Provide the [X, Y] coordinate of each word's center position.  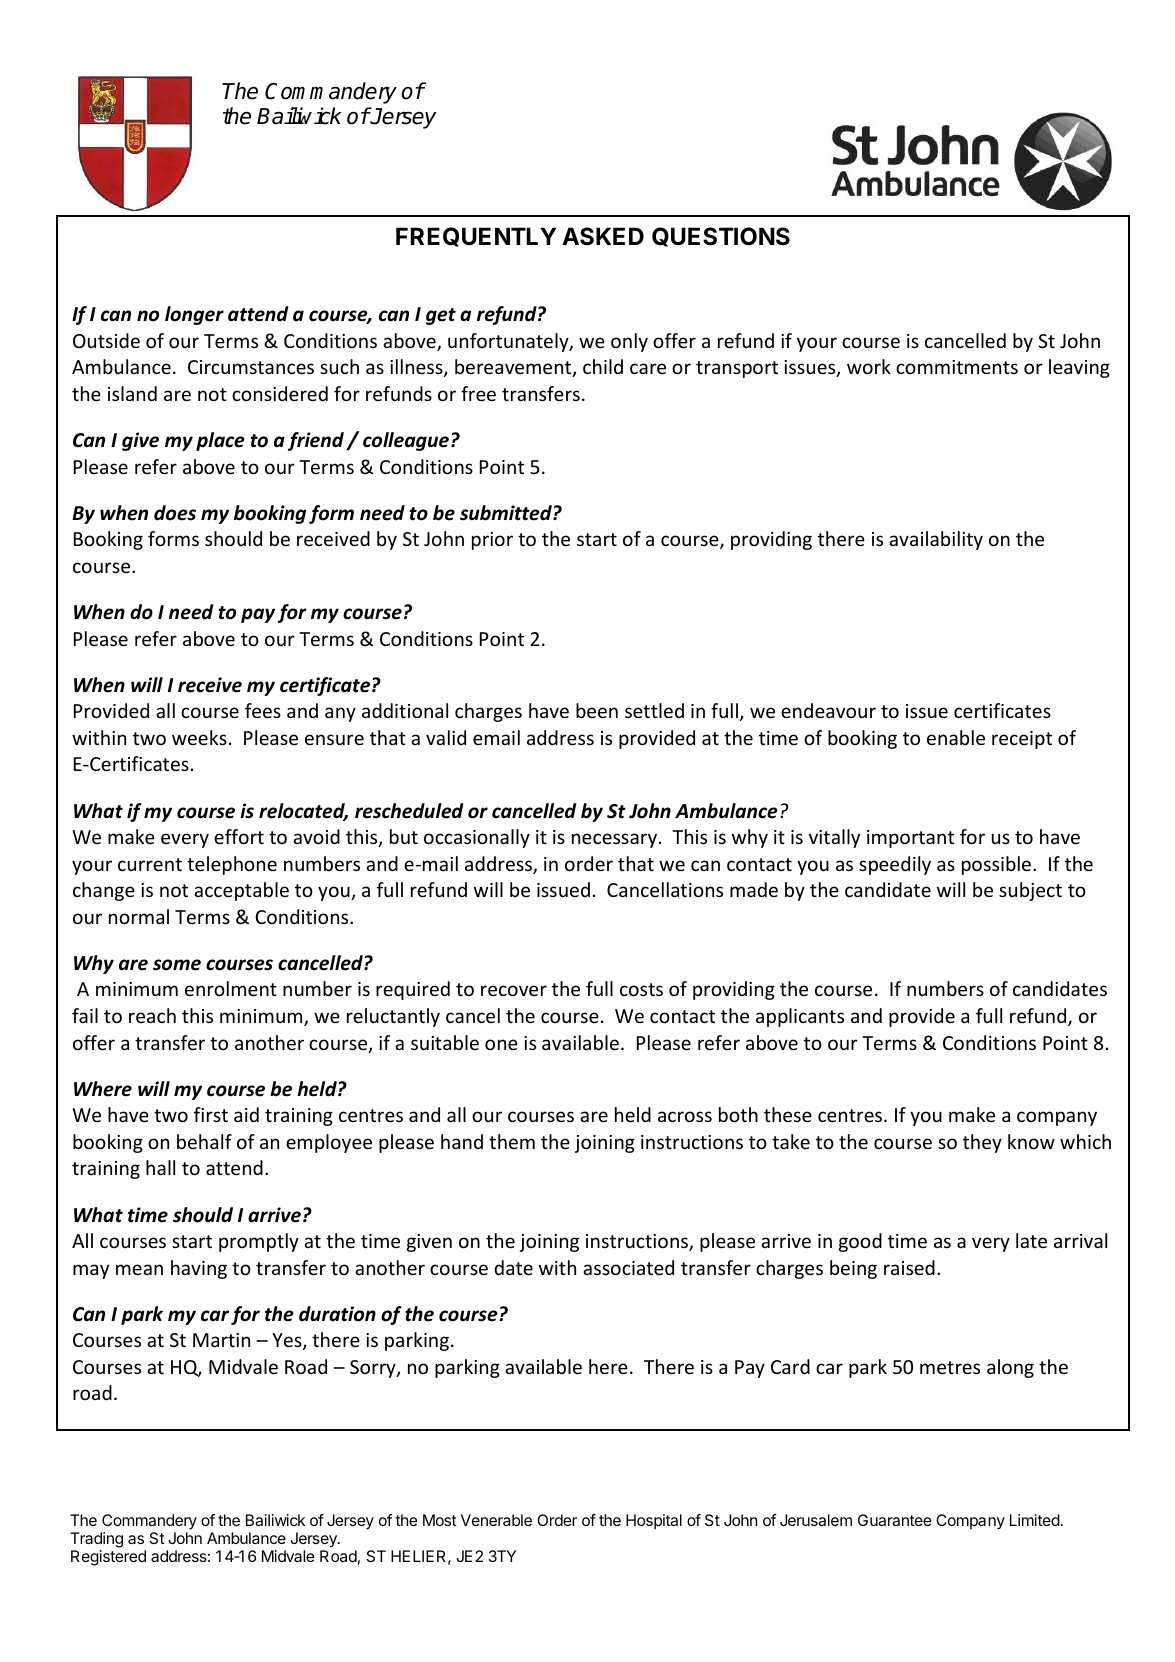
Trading [96, 1540]
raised [909, 1267]
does [175, 513]
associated [628, 1267]
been [597, 710]
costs [641, 989]
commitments [957, 367]
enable [956, 737]
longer [194, 315]
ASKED [603, 236]
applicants [800, 1017]
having [199, 1269]
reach [152, 1015]
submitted [507, 513]
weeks [199, 737]
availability [936, 540]
